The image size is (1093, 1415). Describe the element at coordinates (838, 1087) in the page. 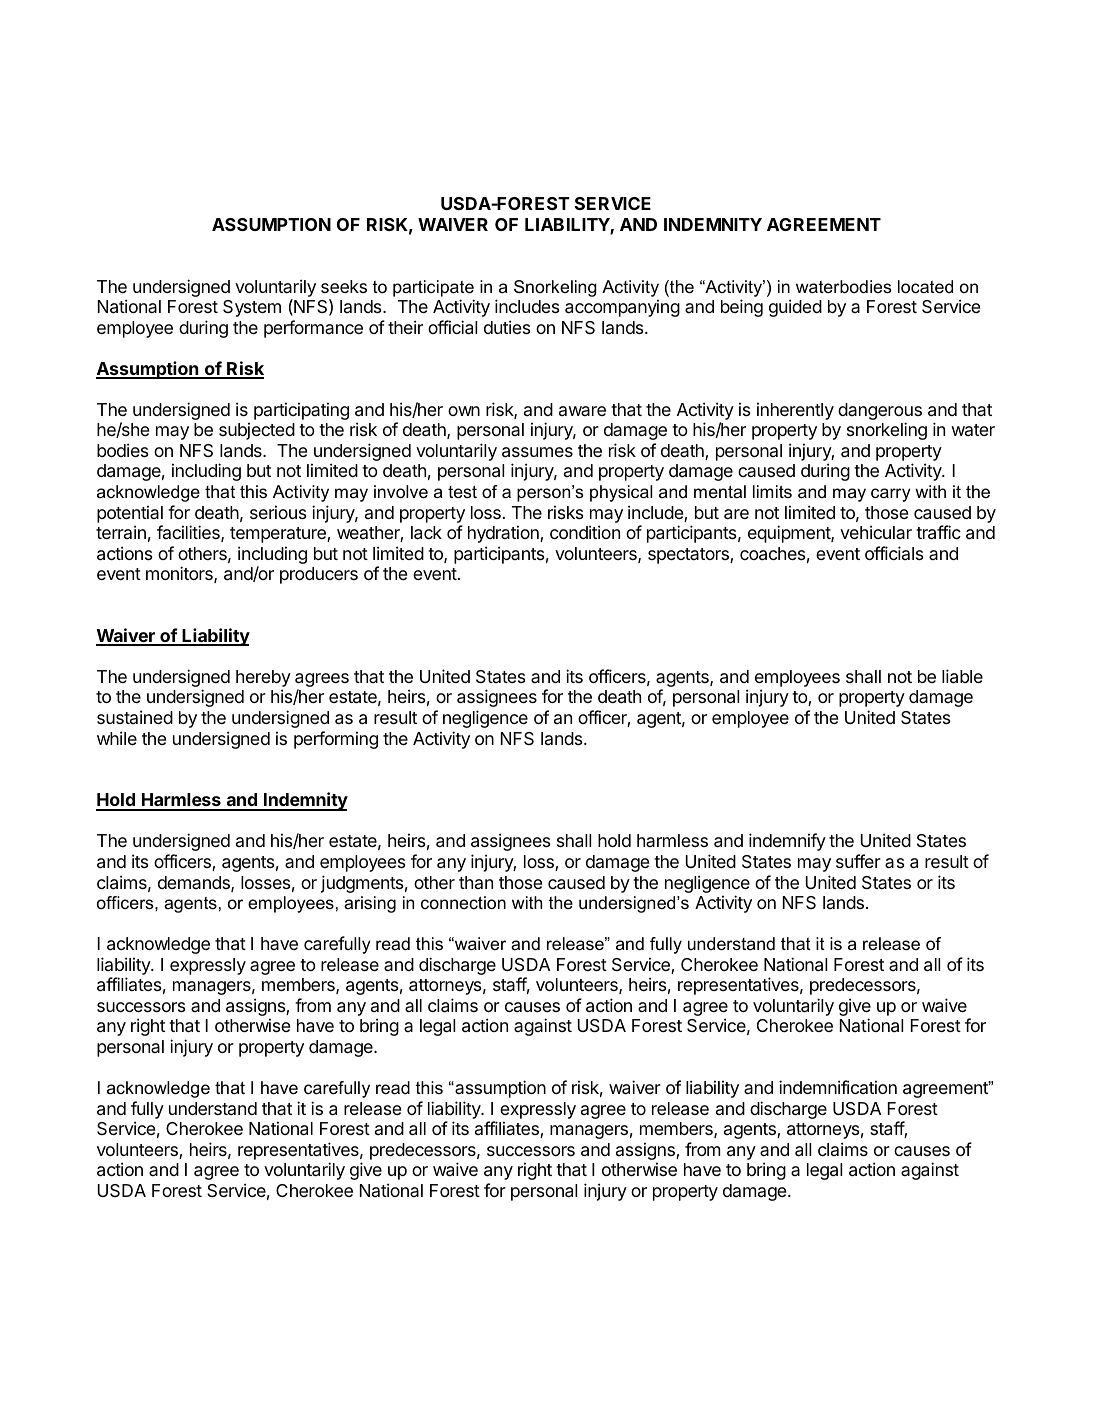

I see `indemnification` at that location.
